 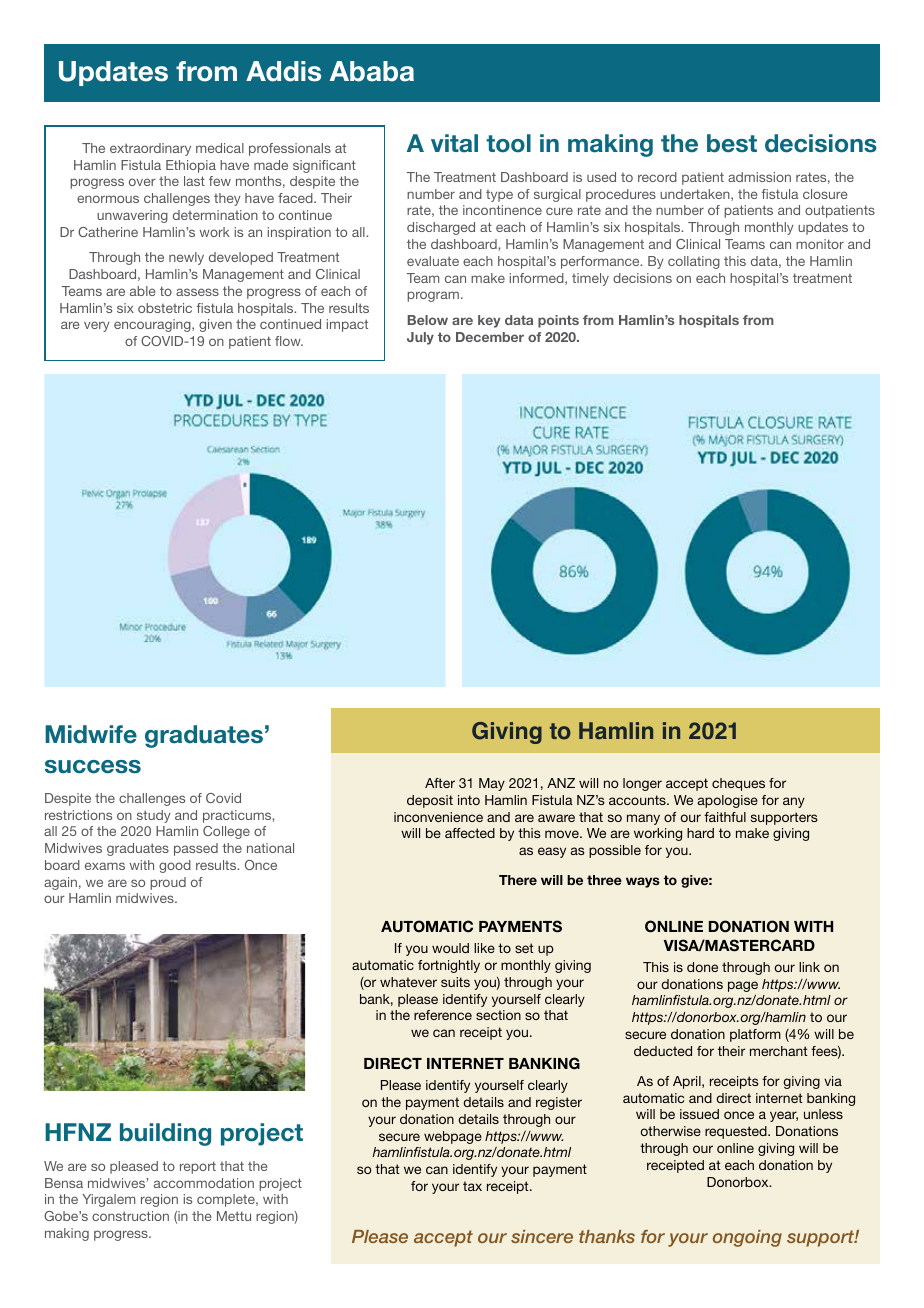 What do you see at coordinates (732, 143) in the screenshot?
I see `best` at bounding box center [732, 143].
